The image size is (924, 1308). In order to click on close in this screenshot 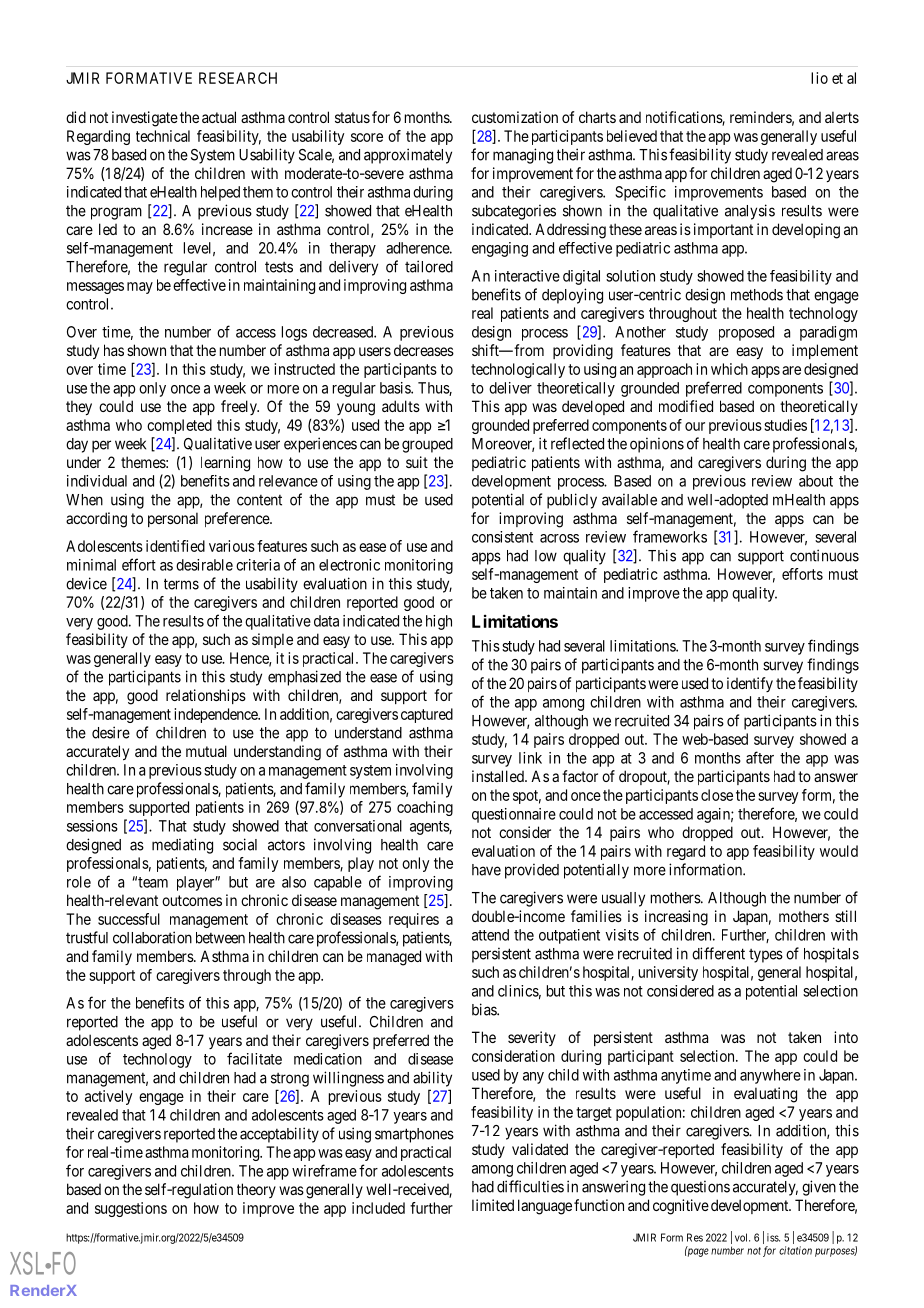, I will do `click(717, 795)`.
